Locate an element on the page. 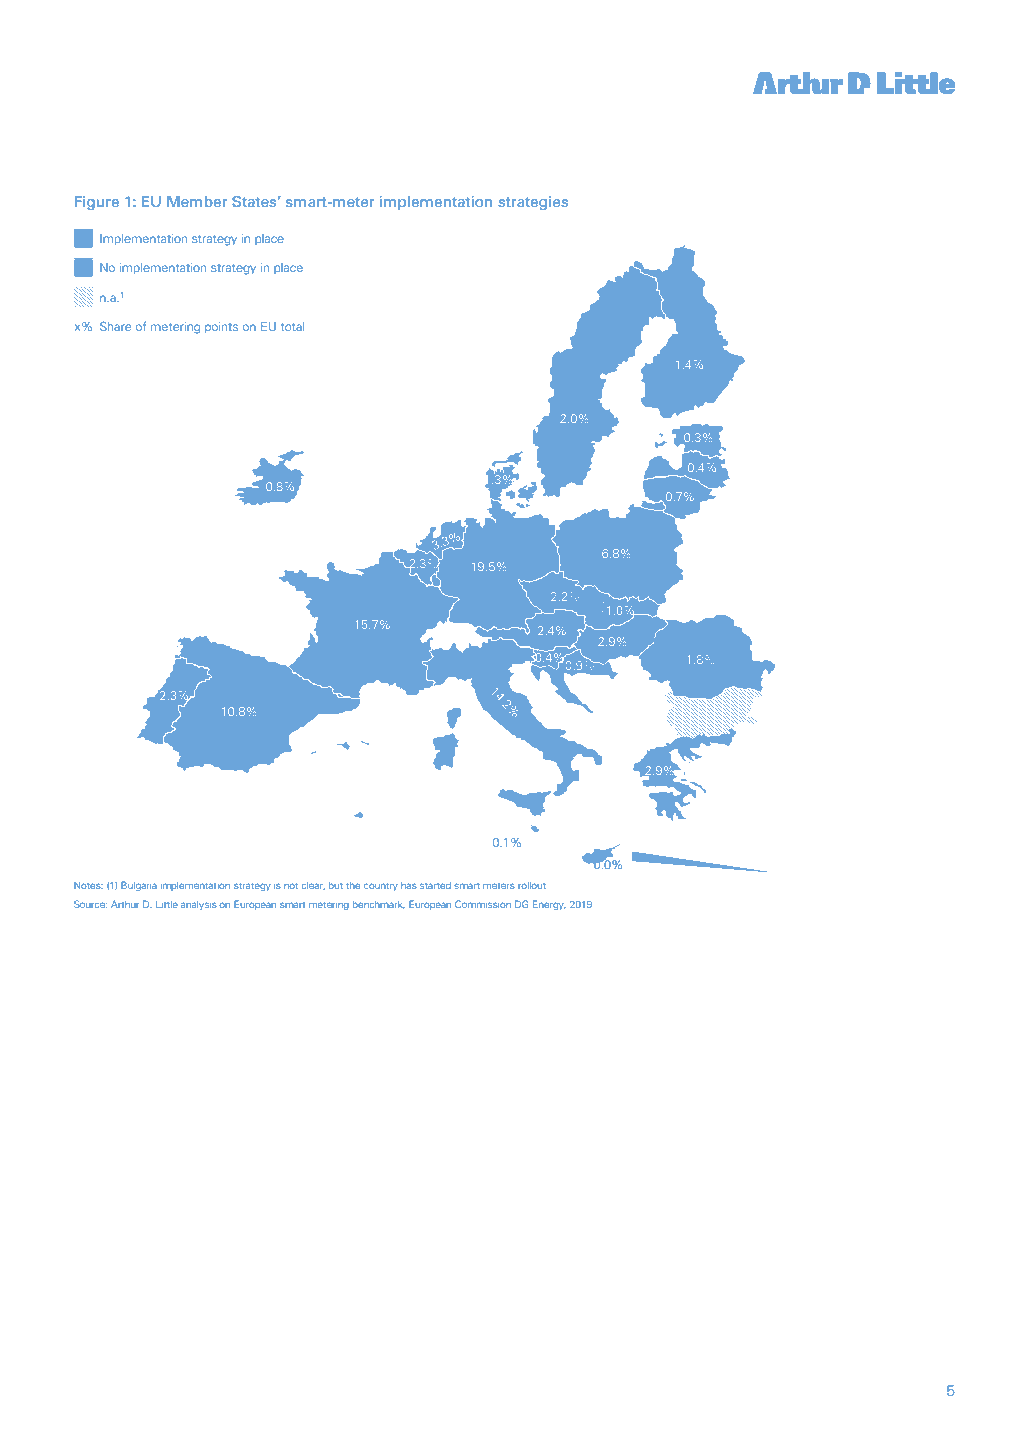 Image resolution: width=1028 pixels, height=1454 pixels. Member is located at coordinates (197, 201).
